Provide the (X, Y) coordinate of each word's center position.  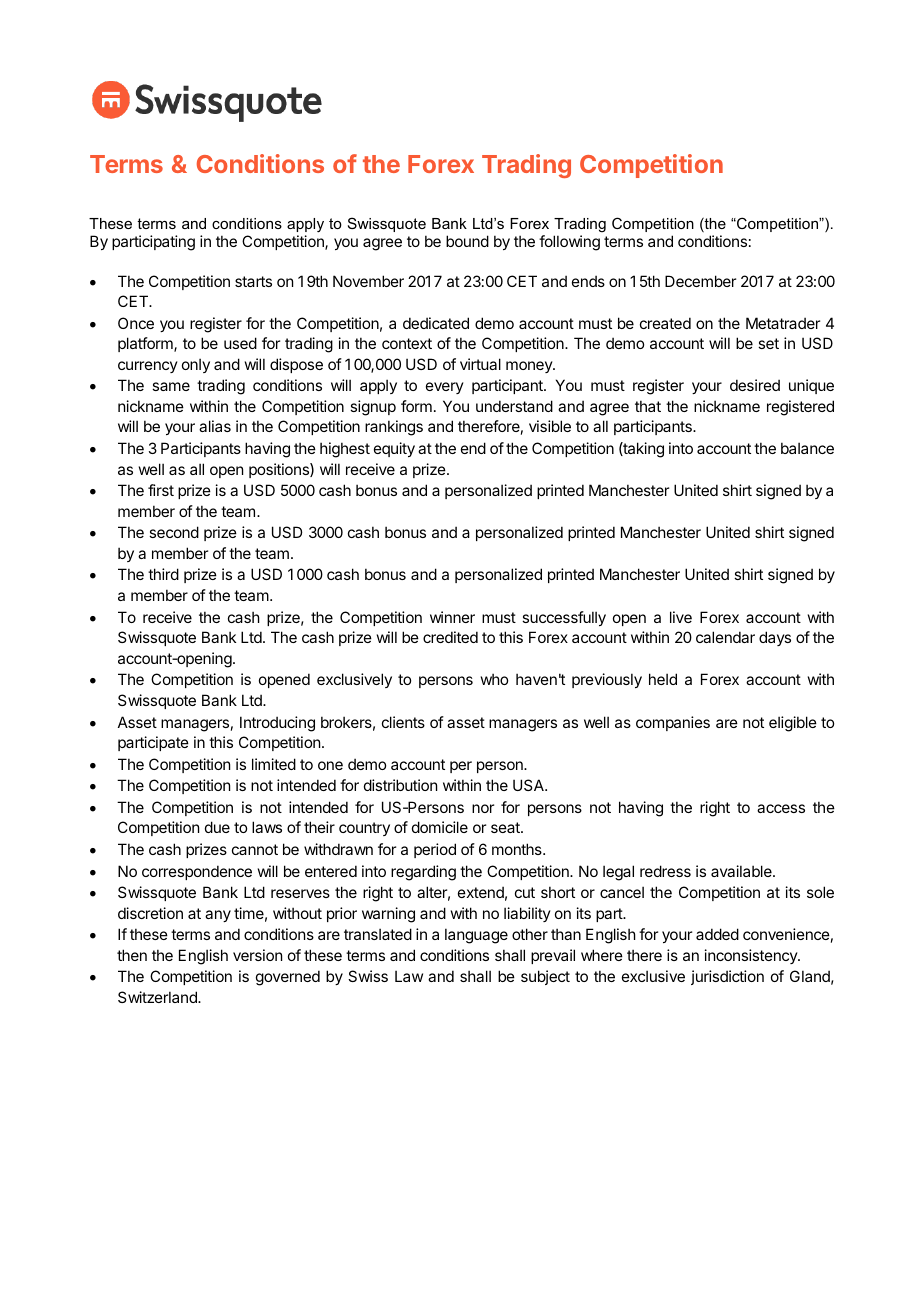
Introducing (277, 724)
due (217, 827)
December (700, 281)
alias (215, 426)
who (494, 679)
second (174, 532)
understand (514, 406)
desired (755, 385)
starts (253, 281)
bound (467, 241)
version (257, 955)
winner (452, 617)
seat (506, 827)
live (681, 617)
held (663, 679)
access (781, 808)
